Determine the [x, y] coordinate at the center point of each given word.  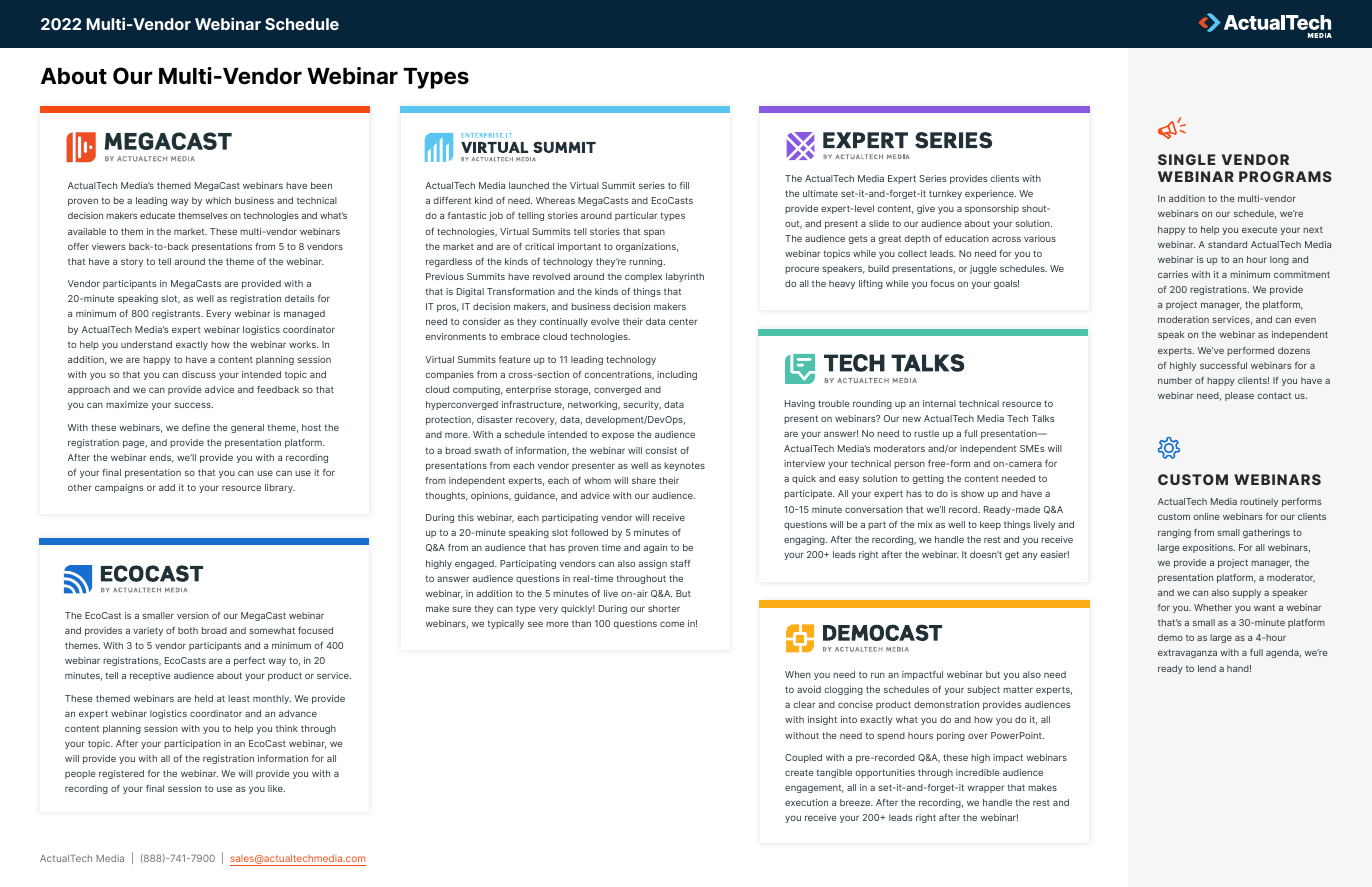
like [276, 788]
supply [1246, 593]
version [193, 615]
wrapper [986, 789]
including [677, 375]
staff [680, 563]
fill [684, 185]
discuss [199, 374]
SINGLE [1186, 159]
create [799, 772]
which [218, 200]
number [1175, 380]
